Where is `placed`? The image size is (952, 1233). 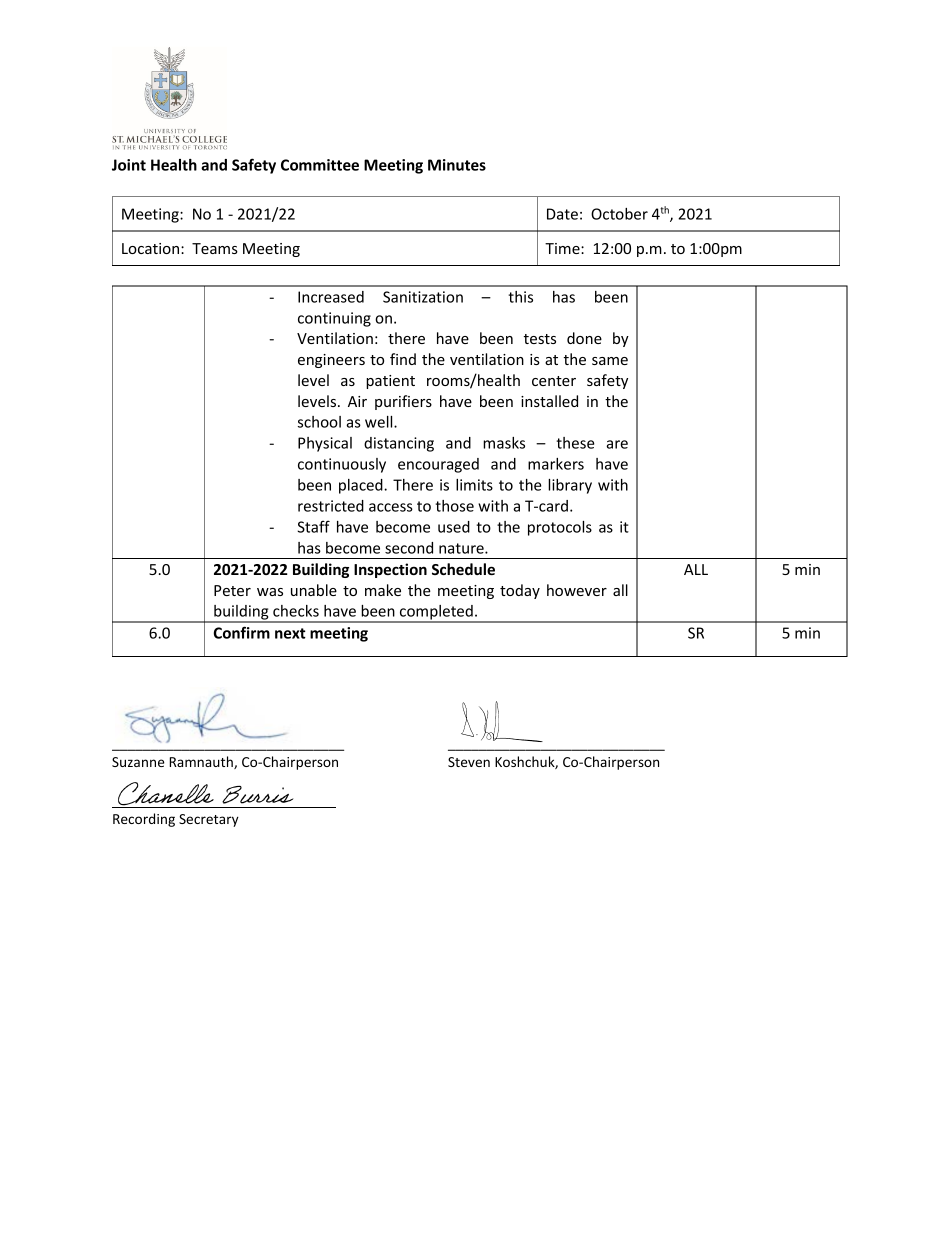
placed is located at coordinates (362, 486).
